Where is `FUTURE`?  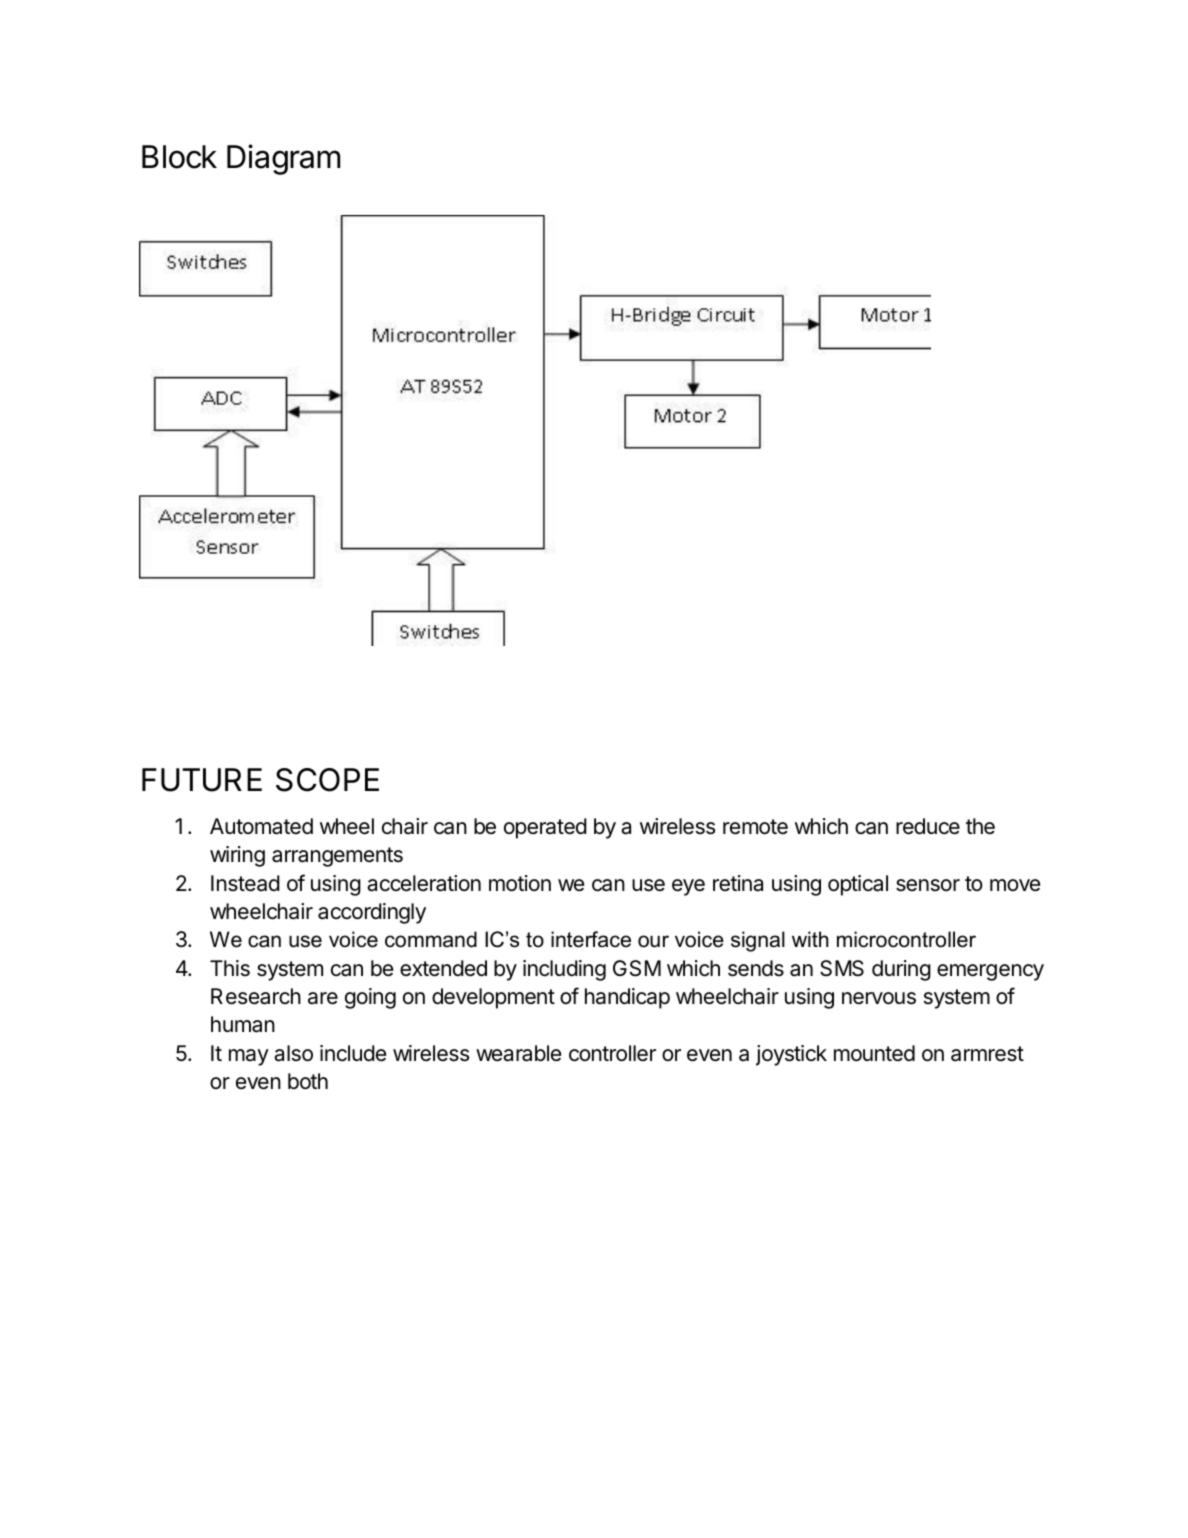 FUTURE is located at coordinates (202, 780).
